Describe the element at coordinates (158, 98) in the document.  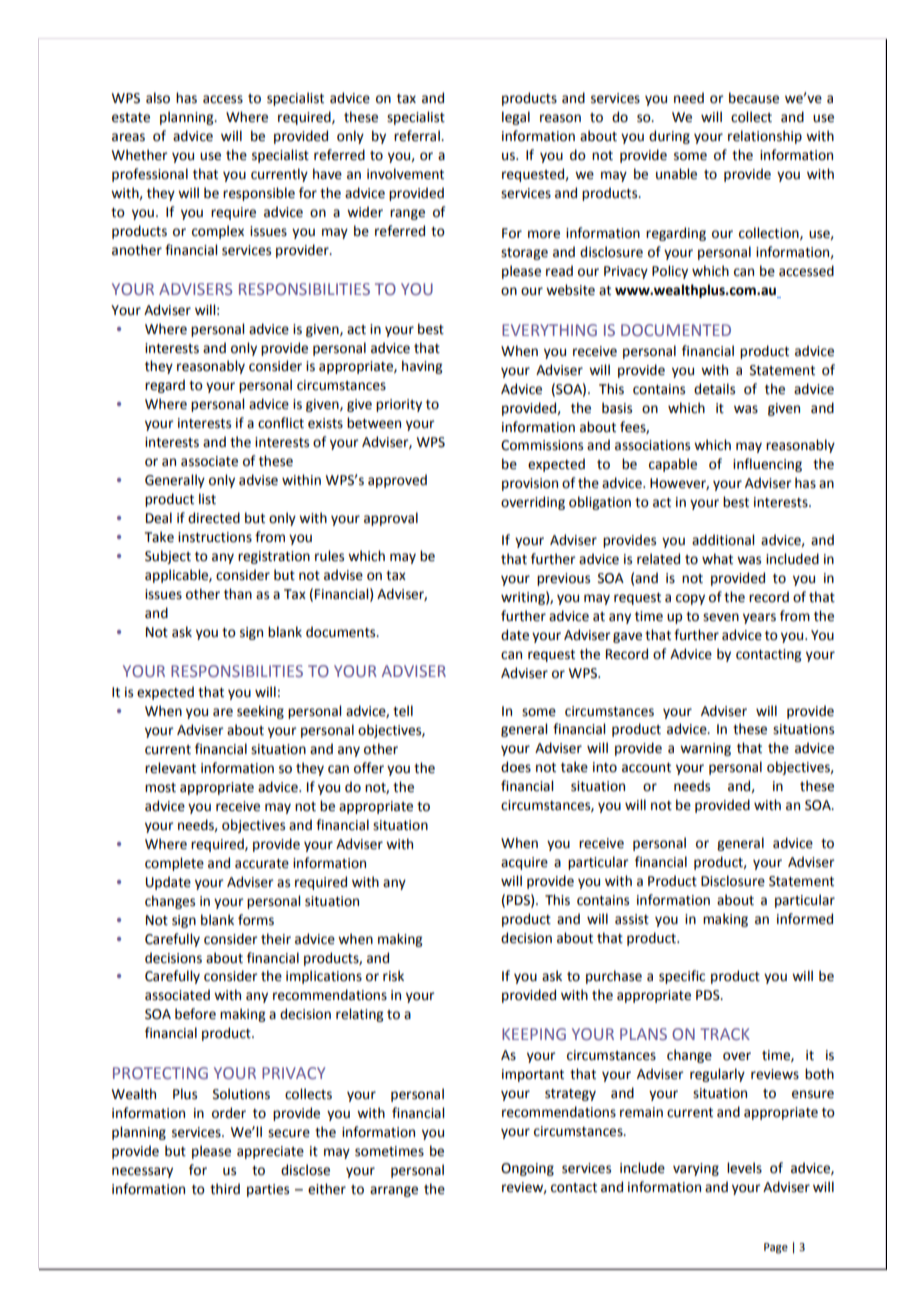
I see `also` at that location.
